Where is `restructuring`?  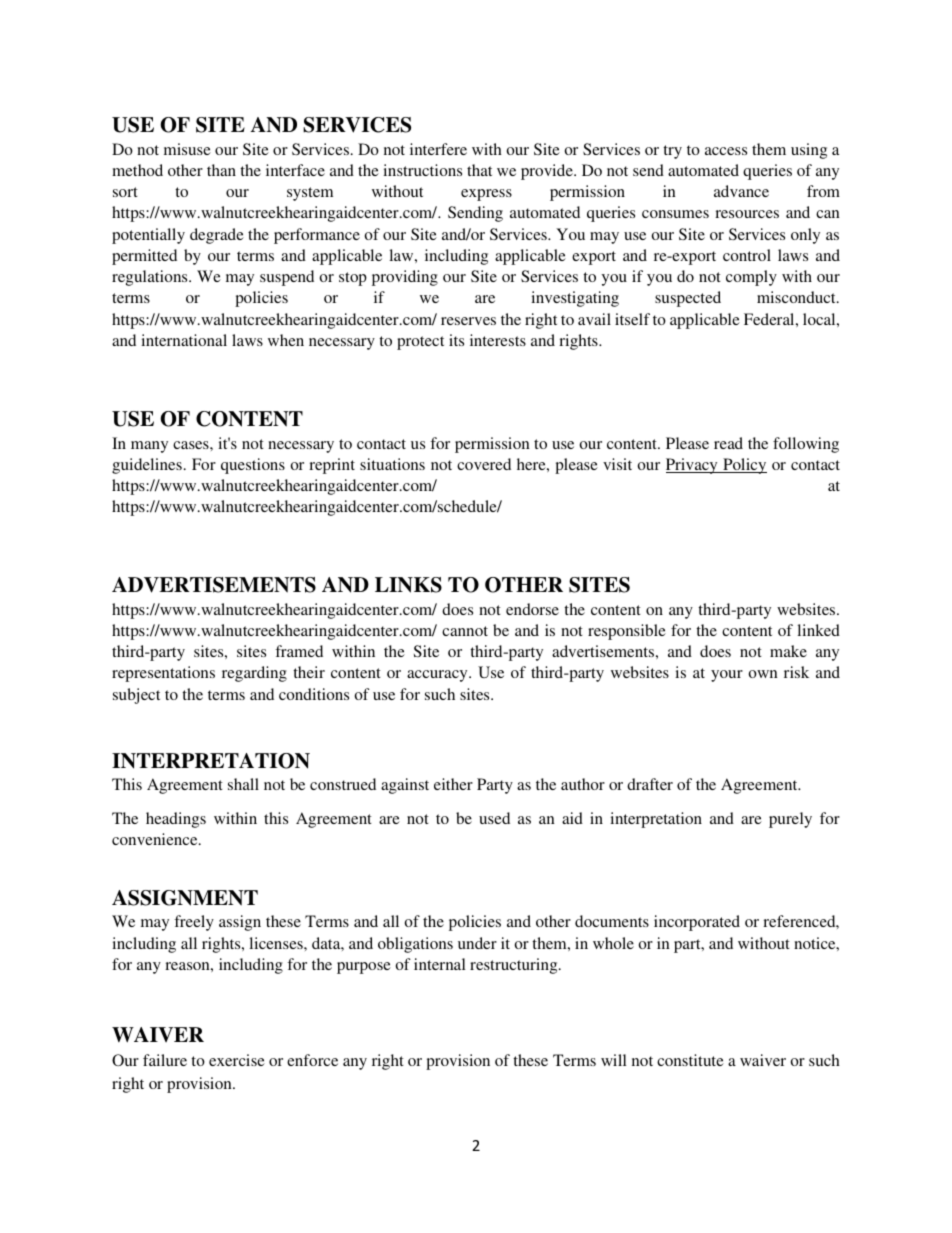 restructuring is located at coordinates (515, 966).
